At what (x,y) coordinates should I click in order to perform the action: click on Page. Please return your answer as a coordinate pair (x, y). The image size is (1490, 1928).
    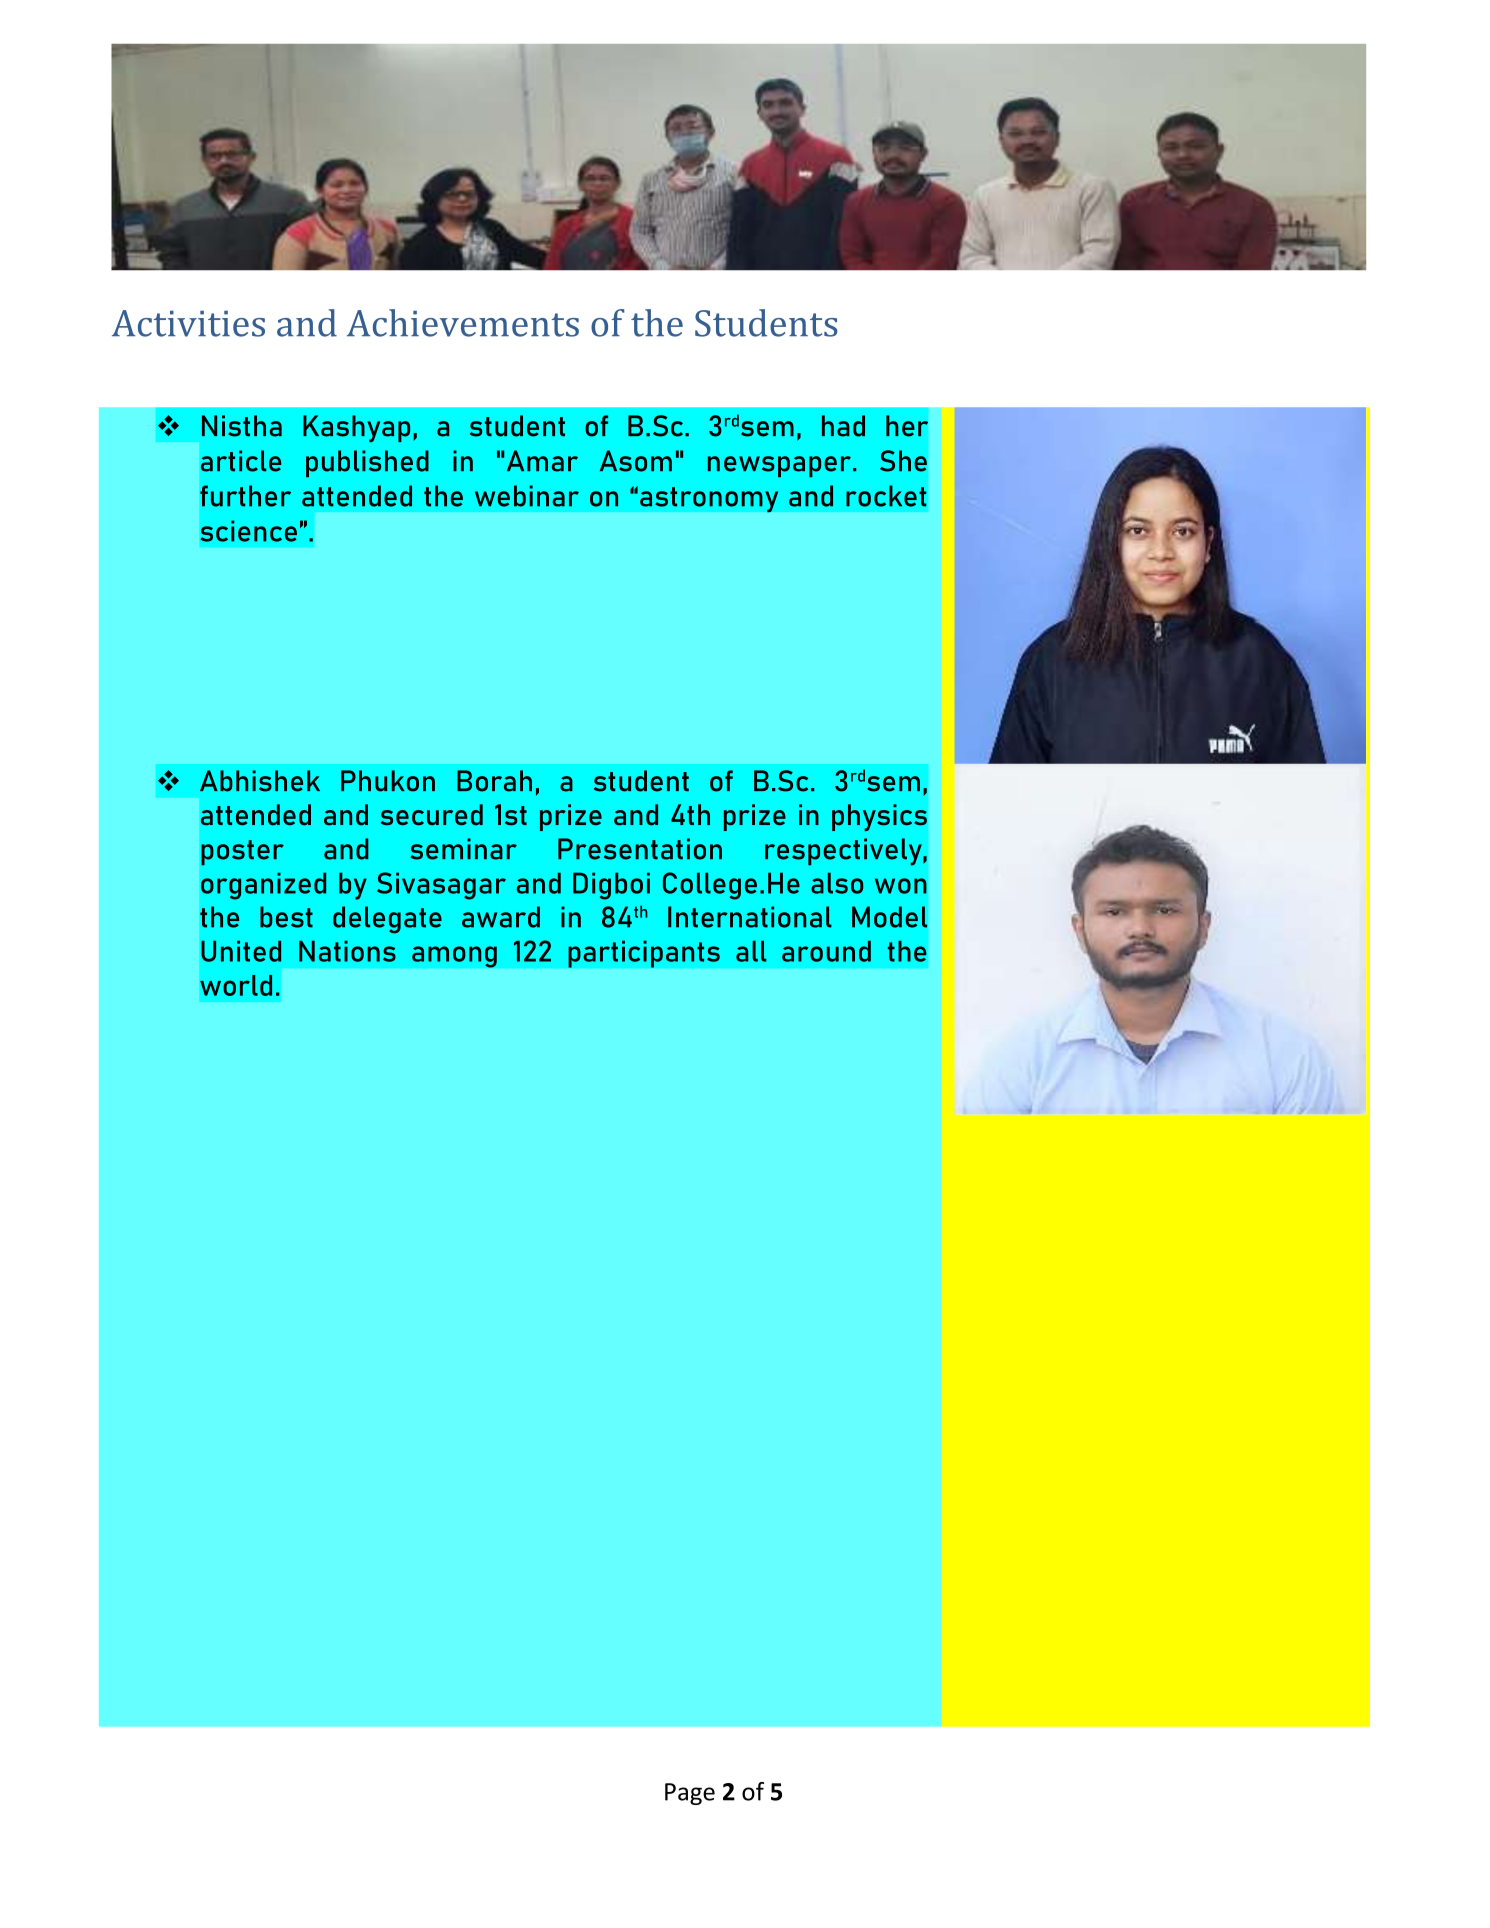
    Looking at the image, I should click on (690, 1794).
